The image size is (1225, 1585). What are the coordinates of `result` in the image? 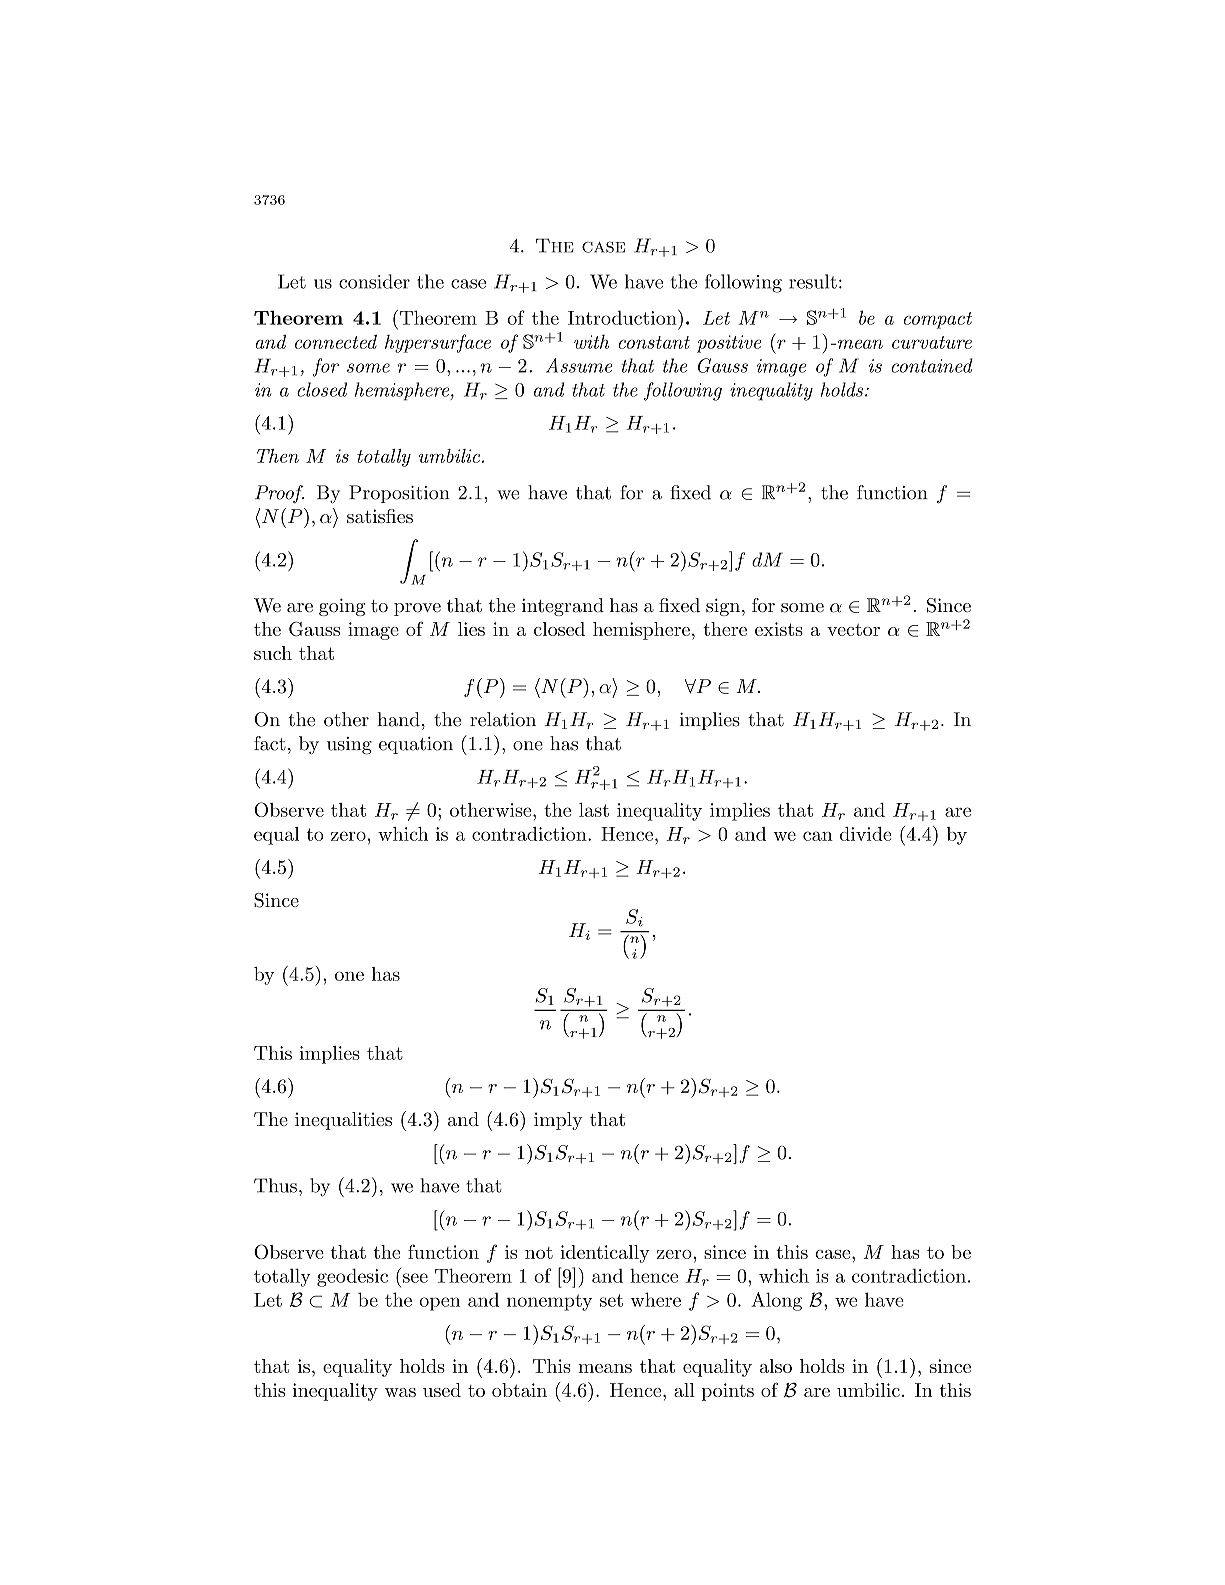 It's located at (813, 281).
